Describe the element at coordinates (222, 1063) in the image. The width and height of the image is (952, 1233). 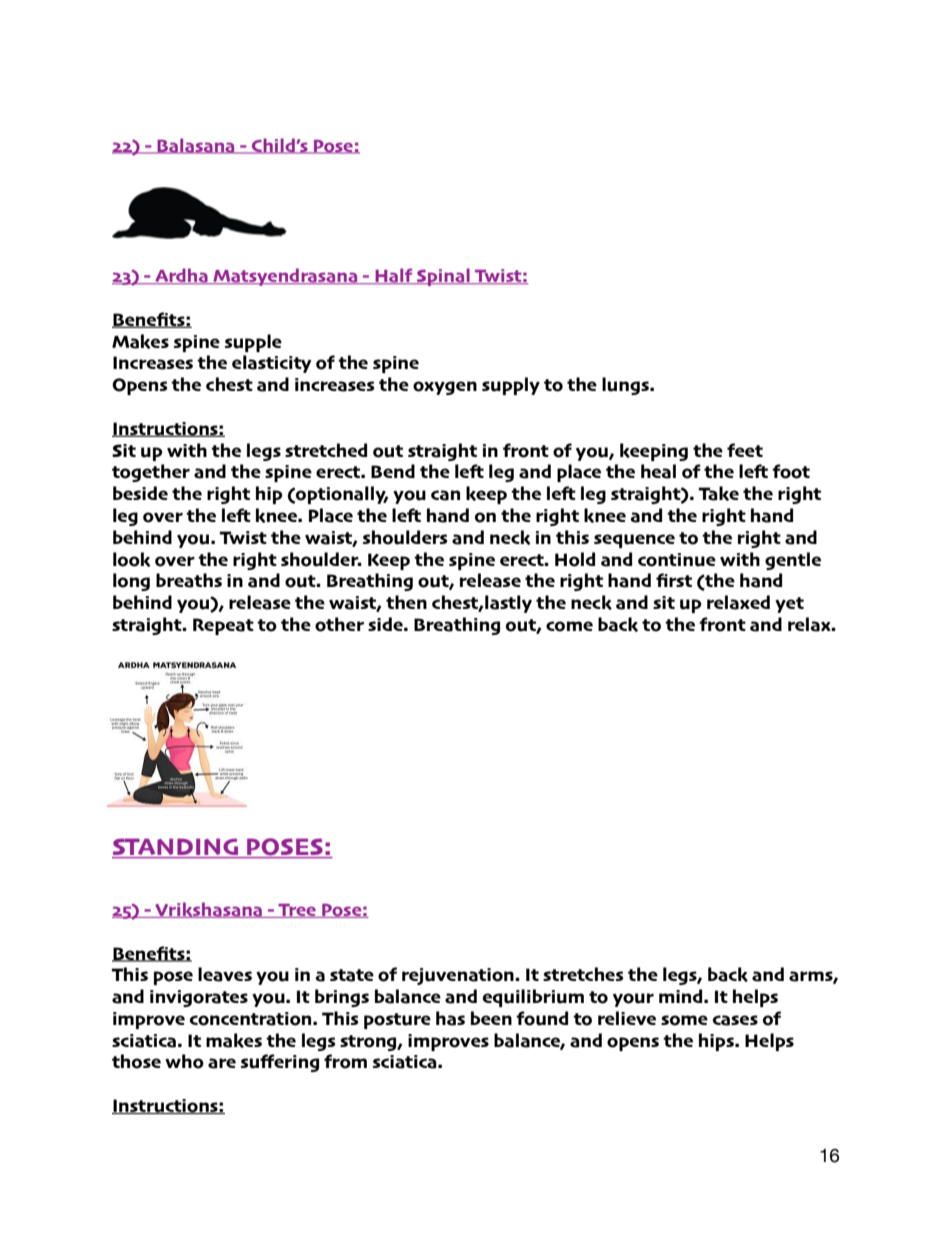
I see `are` at that location.
